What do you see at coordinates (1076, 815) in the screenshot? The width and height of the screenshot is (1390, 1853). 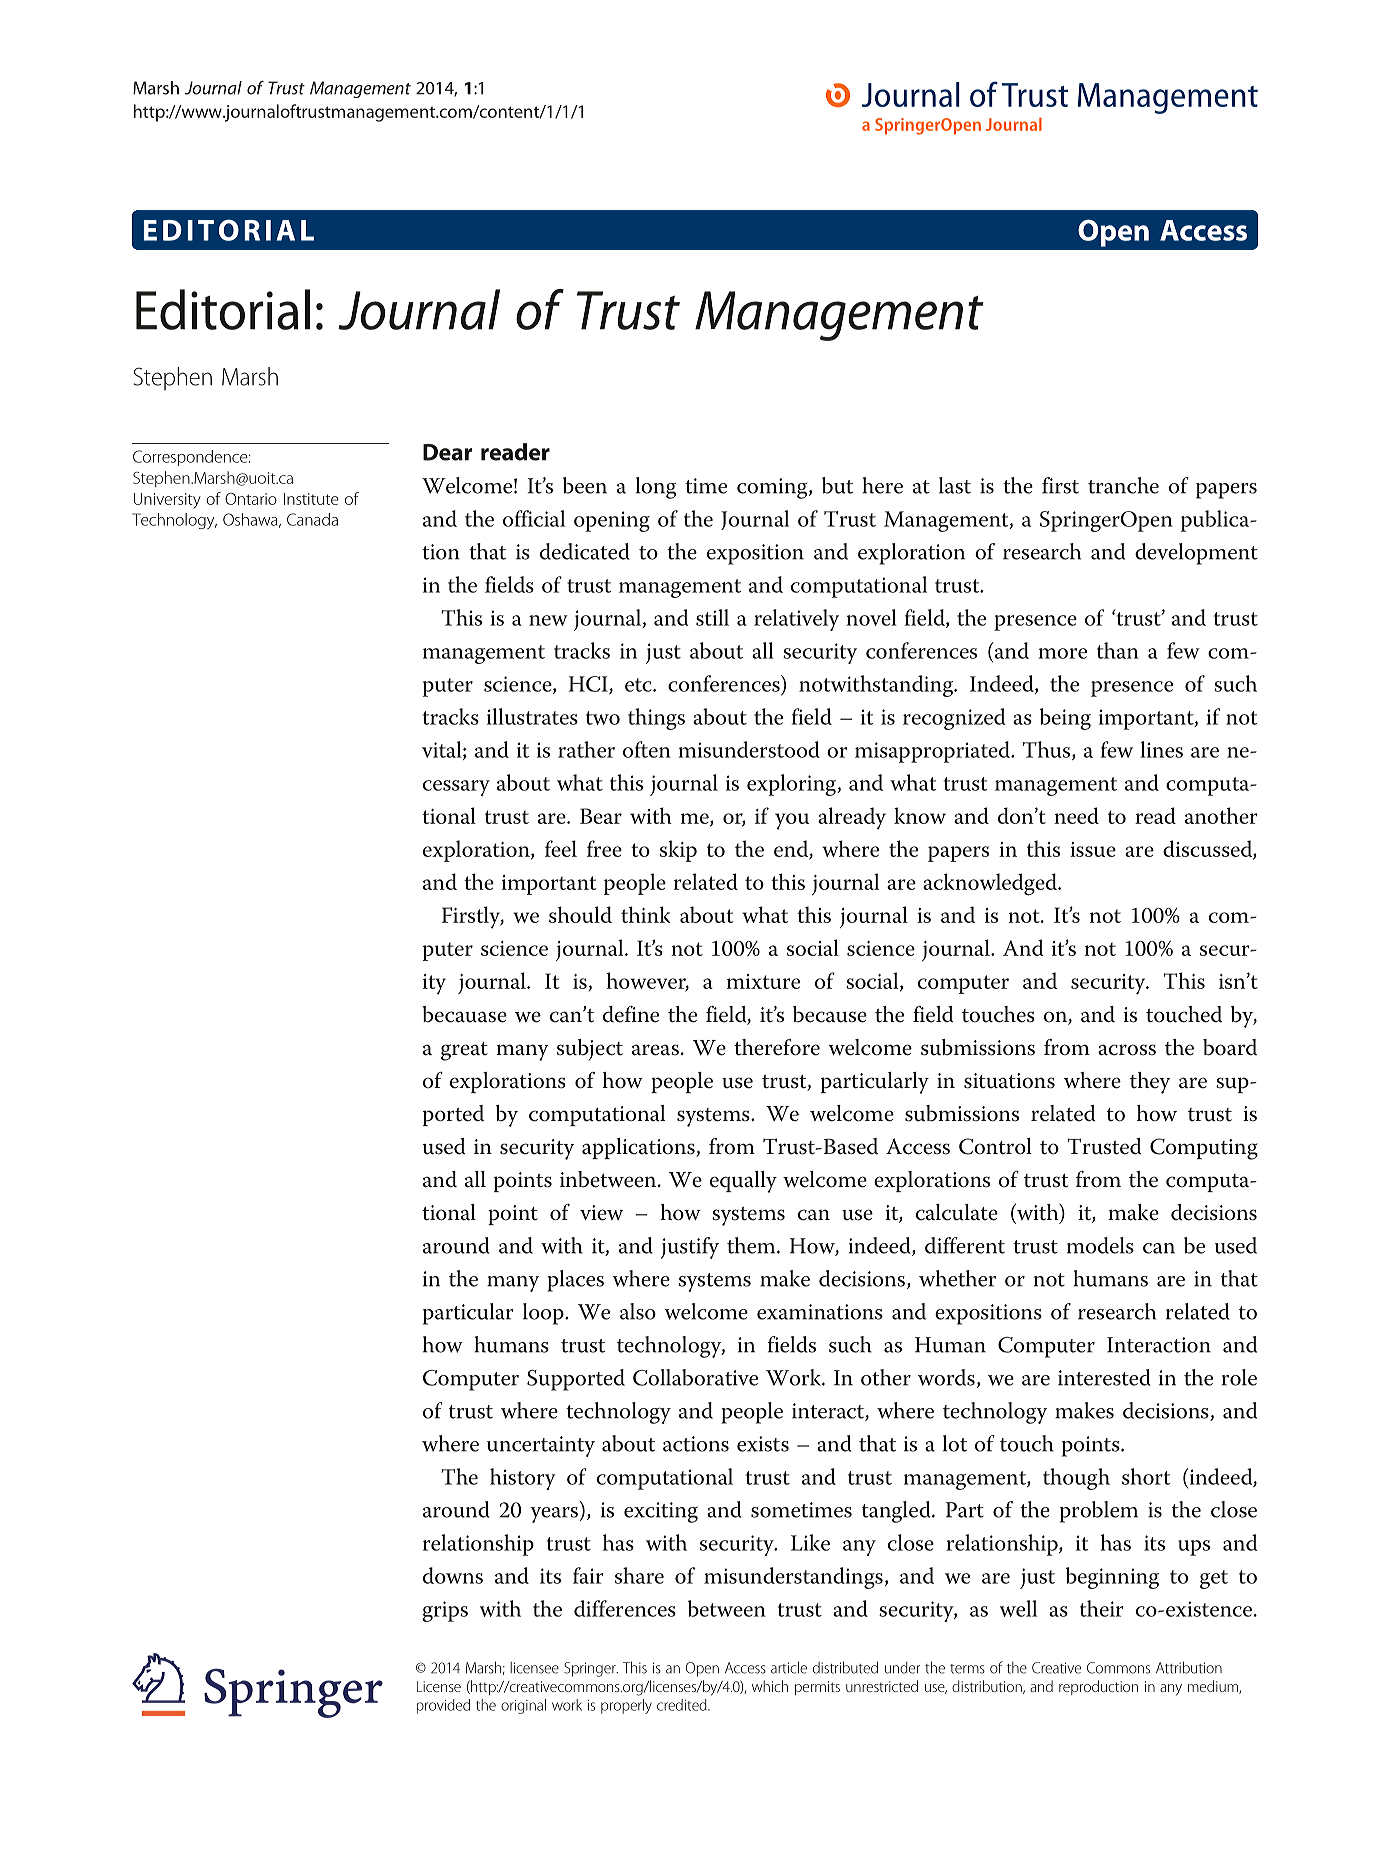 I see `need` at bounding box center [1076, 815].
